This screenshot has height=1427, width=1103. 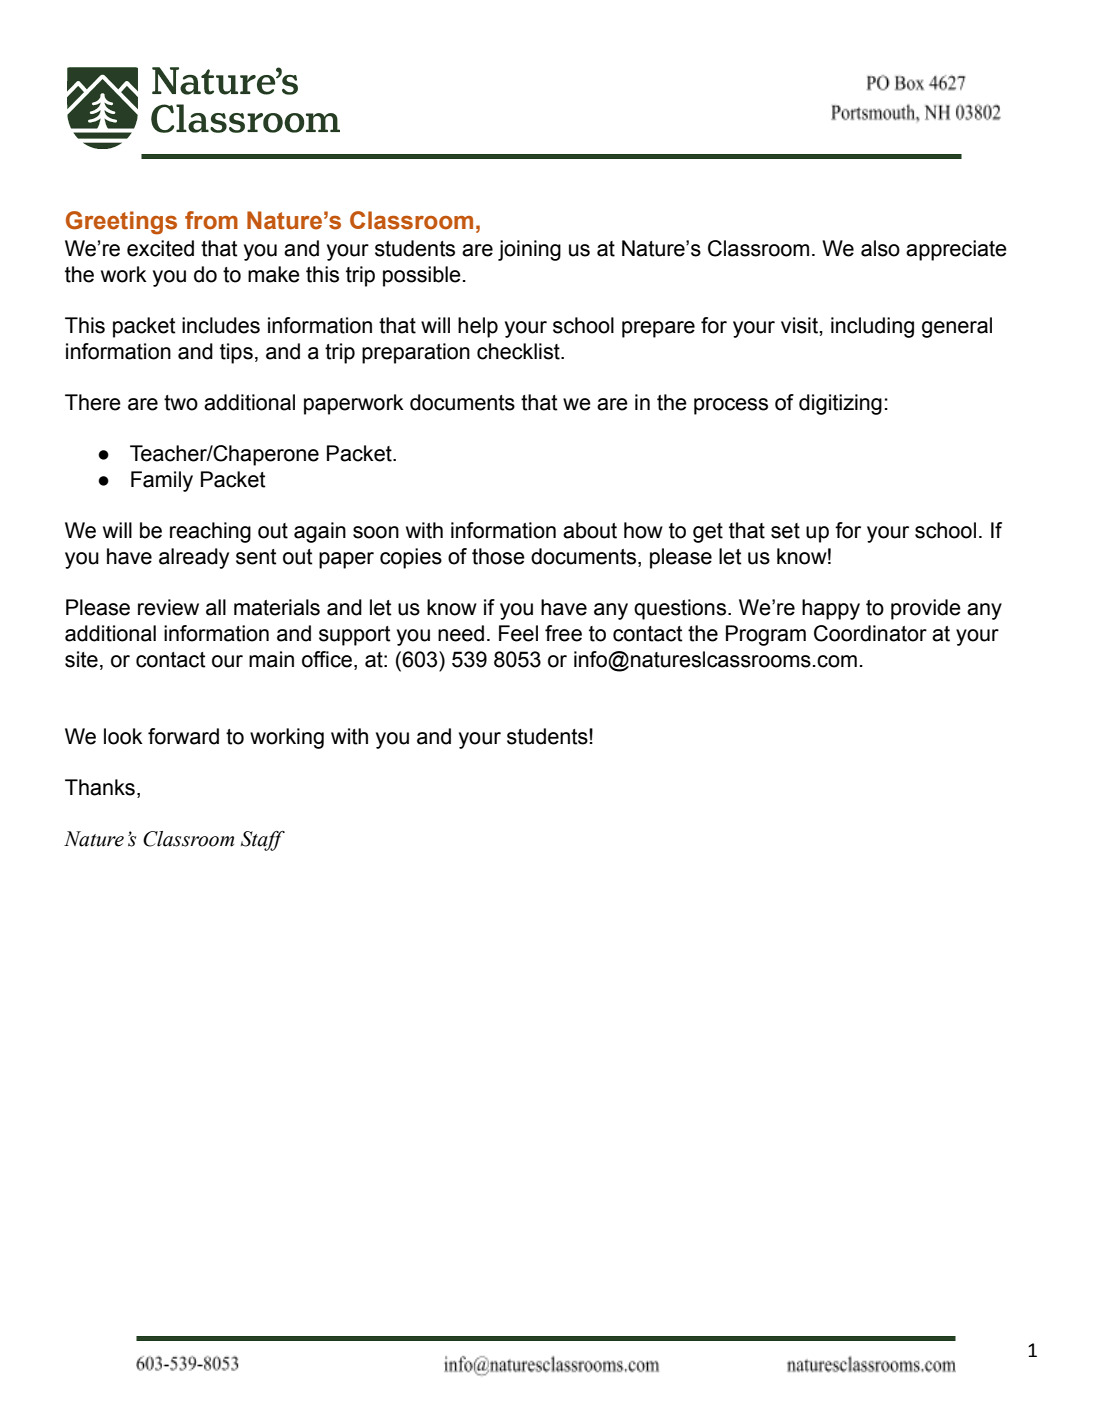 I want to click on joining, so click(x=529, y=250).
